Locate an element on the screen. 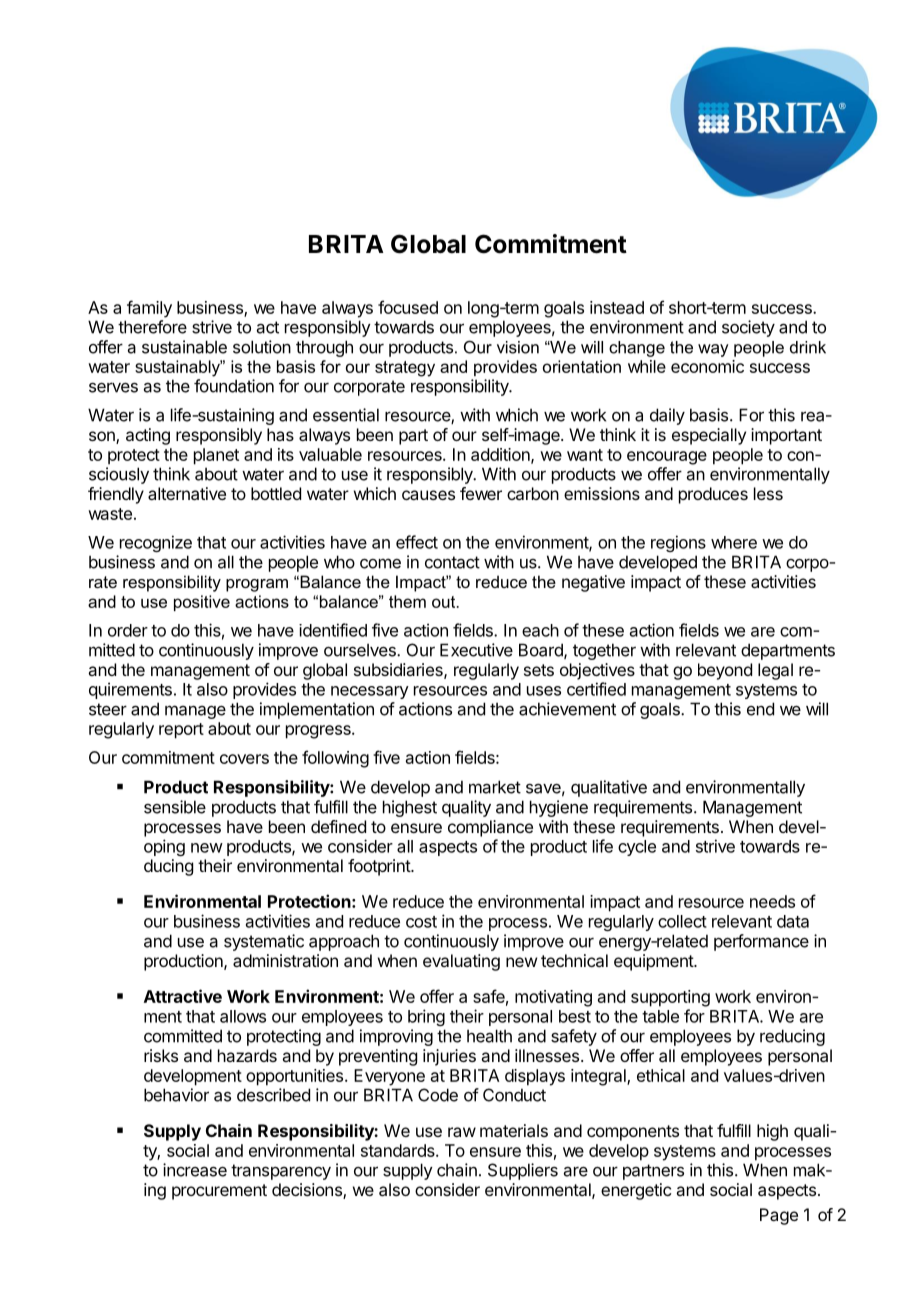 The image size is (924, 1308). Executive is located at coordinates (476, 650).
